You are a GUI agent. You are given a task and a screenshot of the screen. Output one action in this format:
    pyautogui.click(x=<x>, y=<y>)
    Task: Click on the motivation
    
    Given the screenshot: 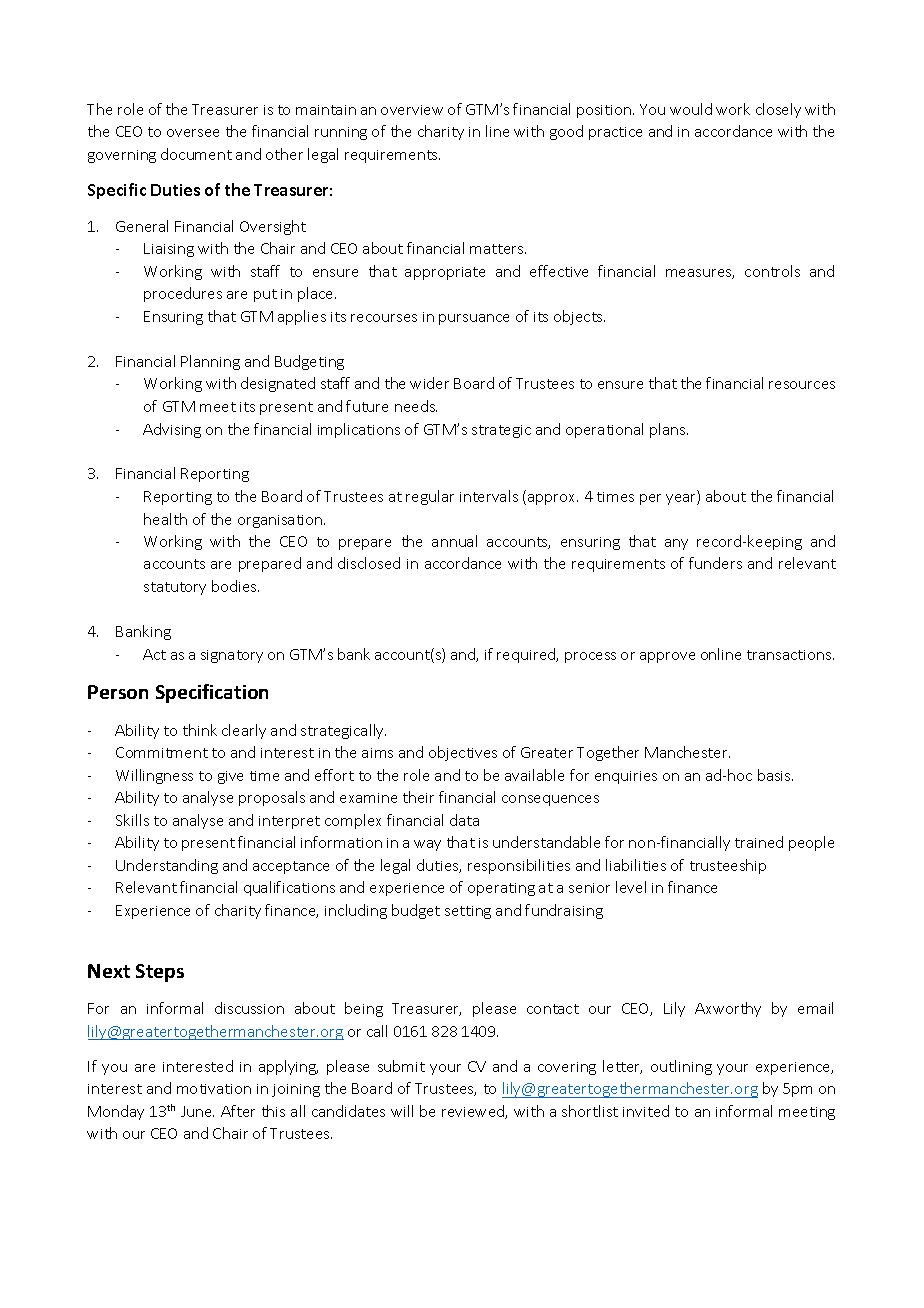 What is the action you would take?
    pyautogui.click(x=214, y=1089)
